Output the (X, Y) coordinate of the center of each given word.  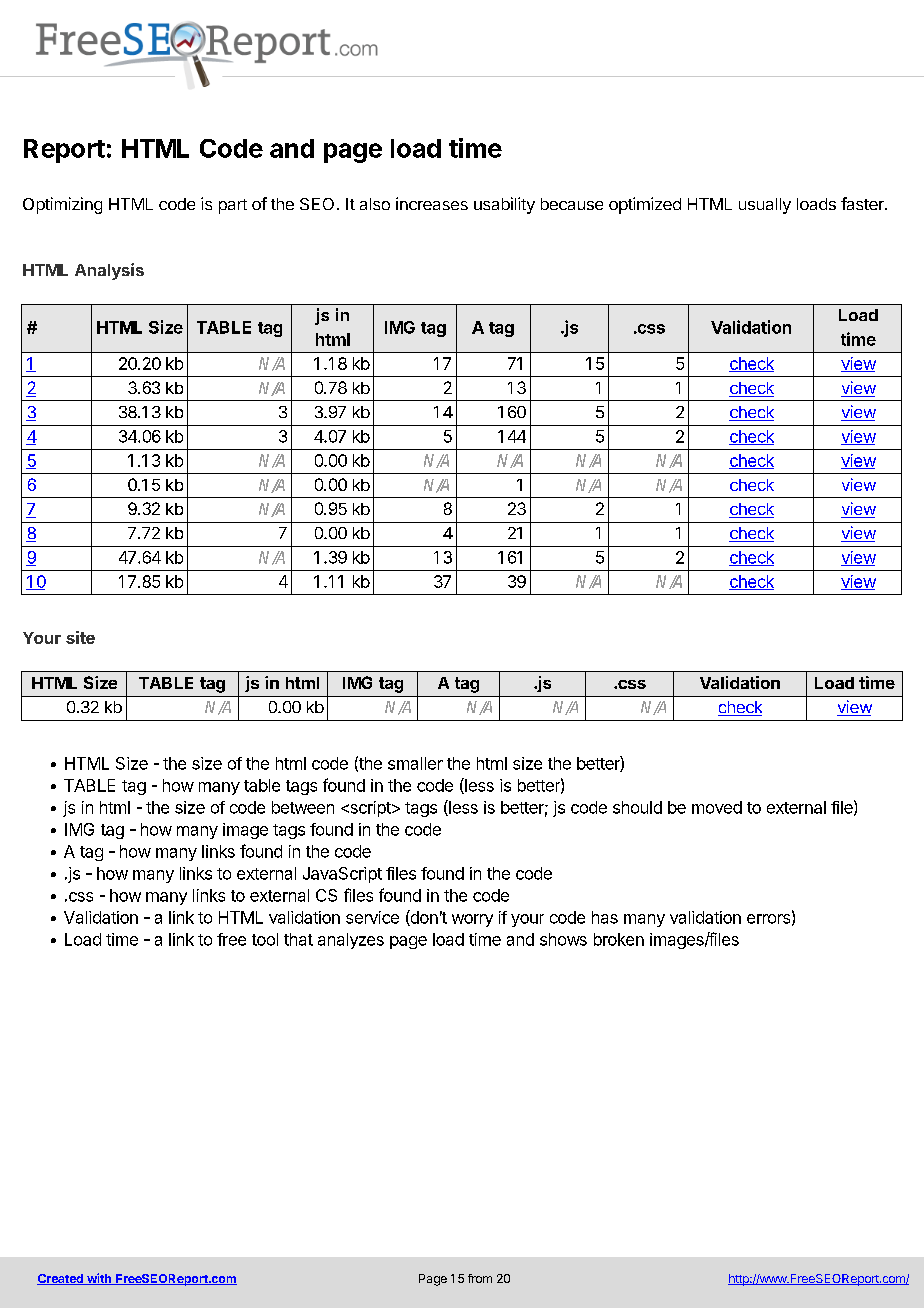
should (637, 807)
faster (863, 203)
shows (563, 939)
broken (619, 939)
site (80, 637)
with (99, 1279)
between (303, 807)
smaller (415, 763)
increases (432, 203)
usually (765, 206)
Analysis (109, 271)
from (480, 1278)
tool (265, 939)
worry (472, 920)
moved (717, 807)
